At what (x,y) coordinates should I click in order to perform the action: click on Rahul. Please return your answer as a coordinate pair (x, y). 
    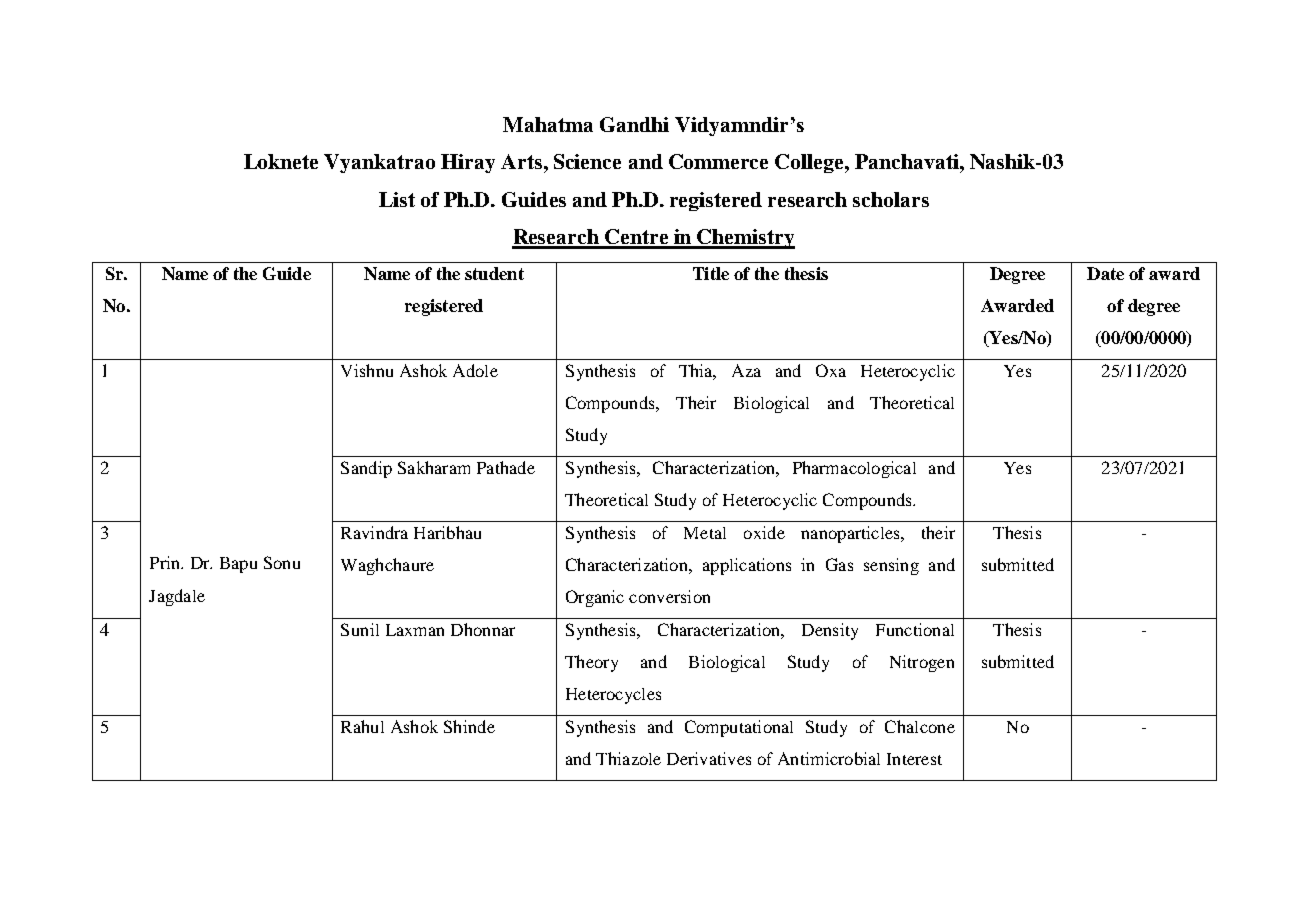
    Looking at the image, I should click on (362, 726).
